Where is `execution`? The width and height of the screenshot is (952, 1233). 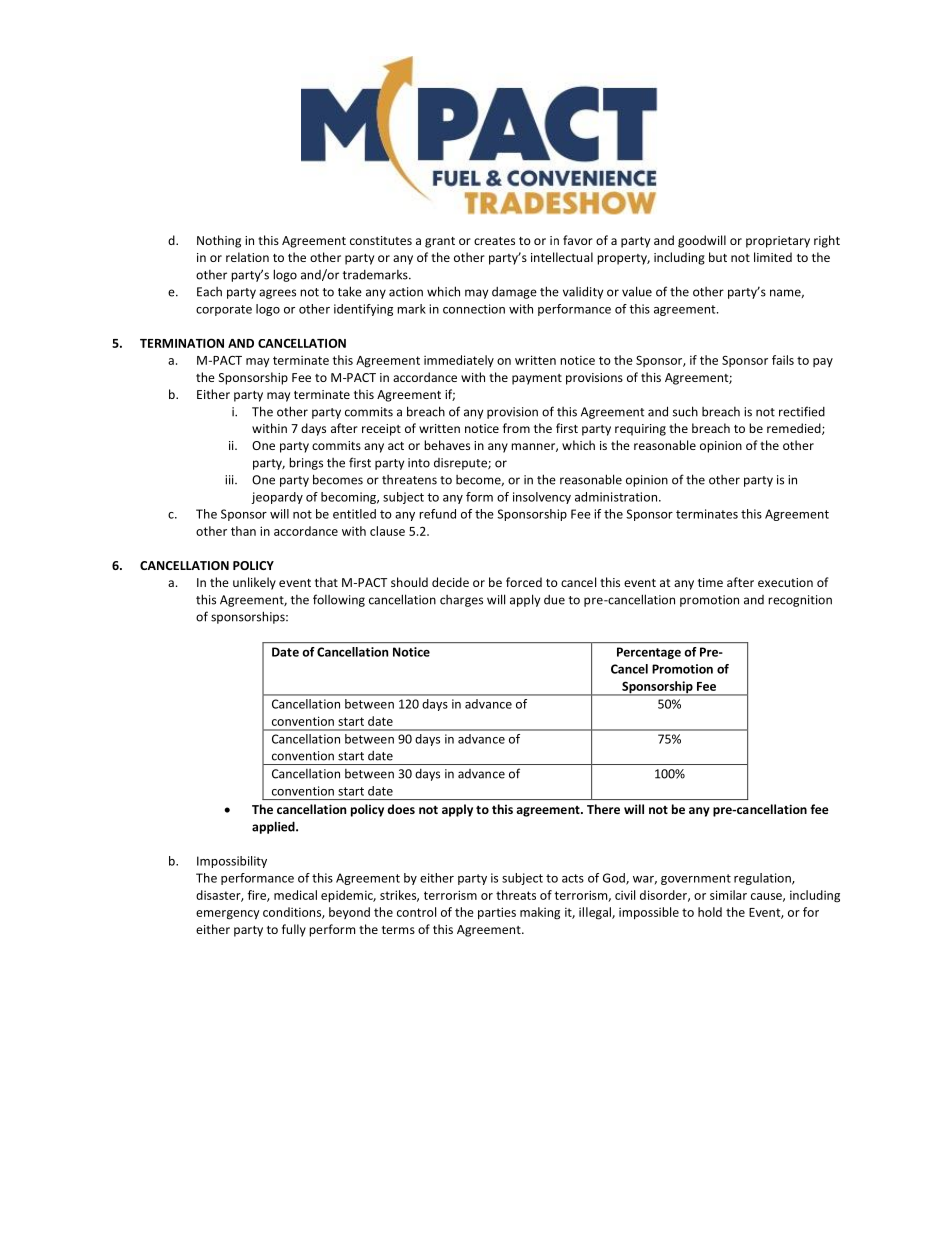 execution is located at coordinates (785, 582).
